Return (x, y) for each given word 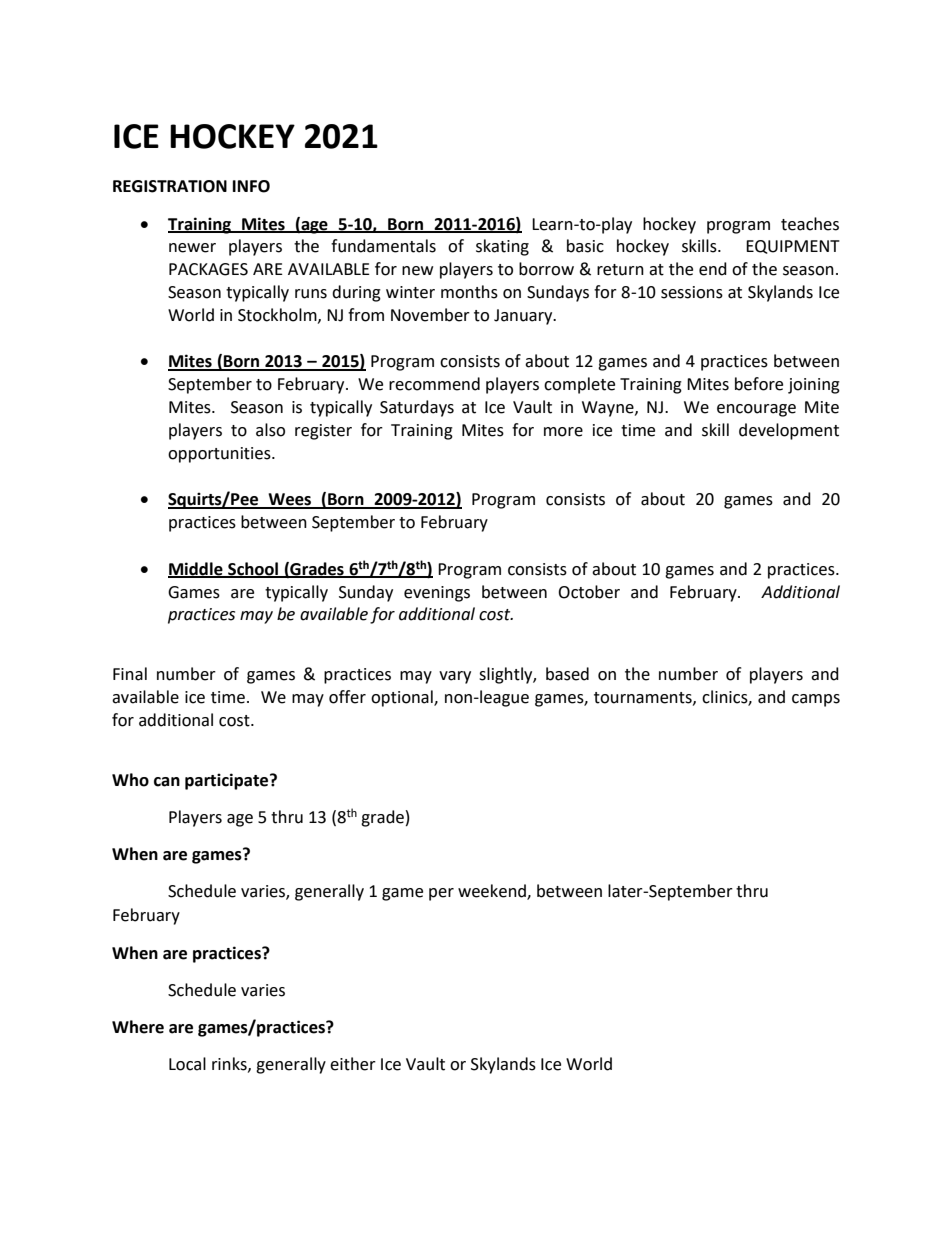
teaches (810, 224)
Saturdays (417, 408)
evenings (437, 594)
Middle (196, 569)
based (567, 674)
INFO (251, 186)
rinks (230, 1064)
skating (502, 247)
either (353, 1064)
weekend (493, 891)
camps (816, 700)
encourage (756, 410)
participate (228, 781)
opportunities (220, 455)
